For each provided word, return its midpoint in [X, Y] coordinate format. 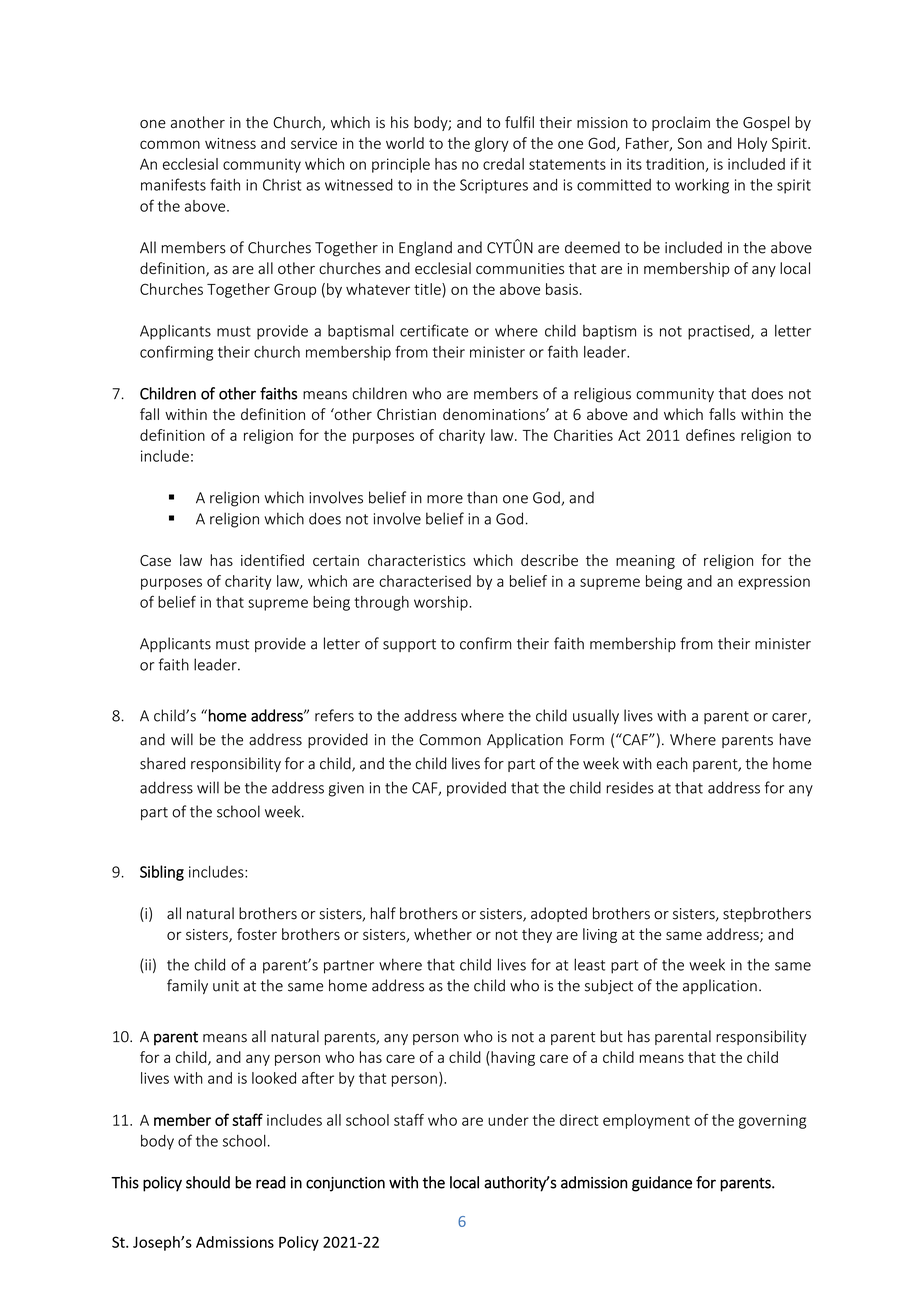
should [208, 1182]
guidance [662, 1184]
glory [492, 144]
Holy [752, 144]
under [508, 1120]
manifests [173, 184]
